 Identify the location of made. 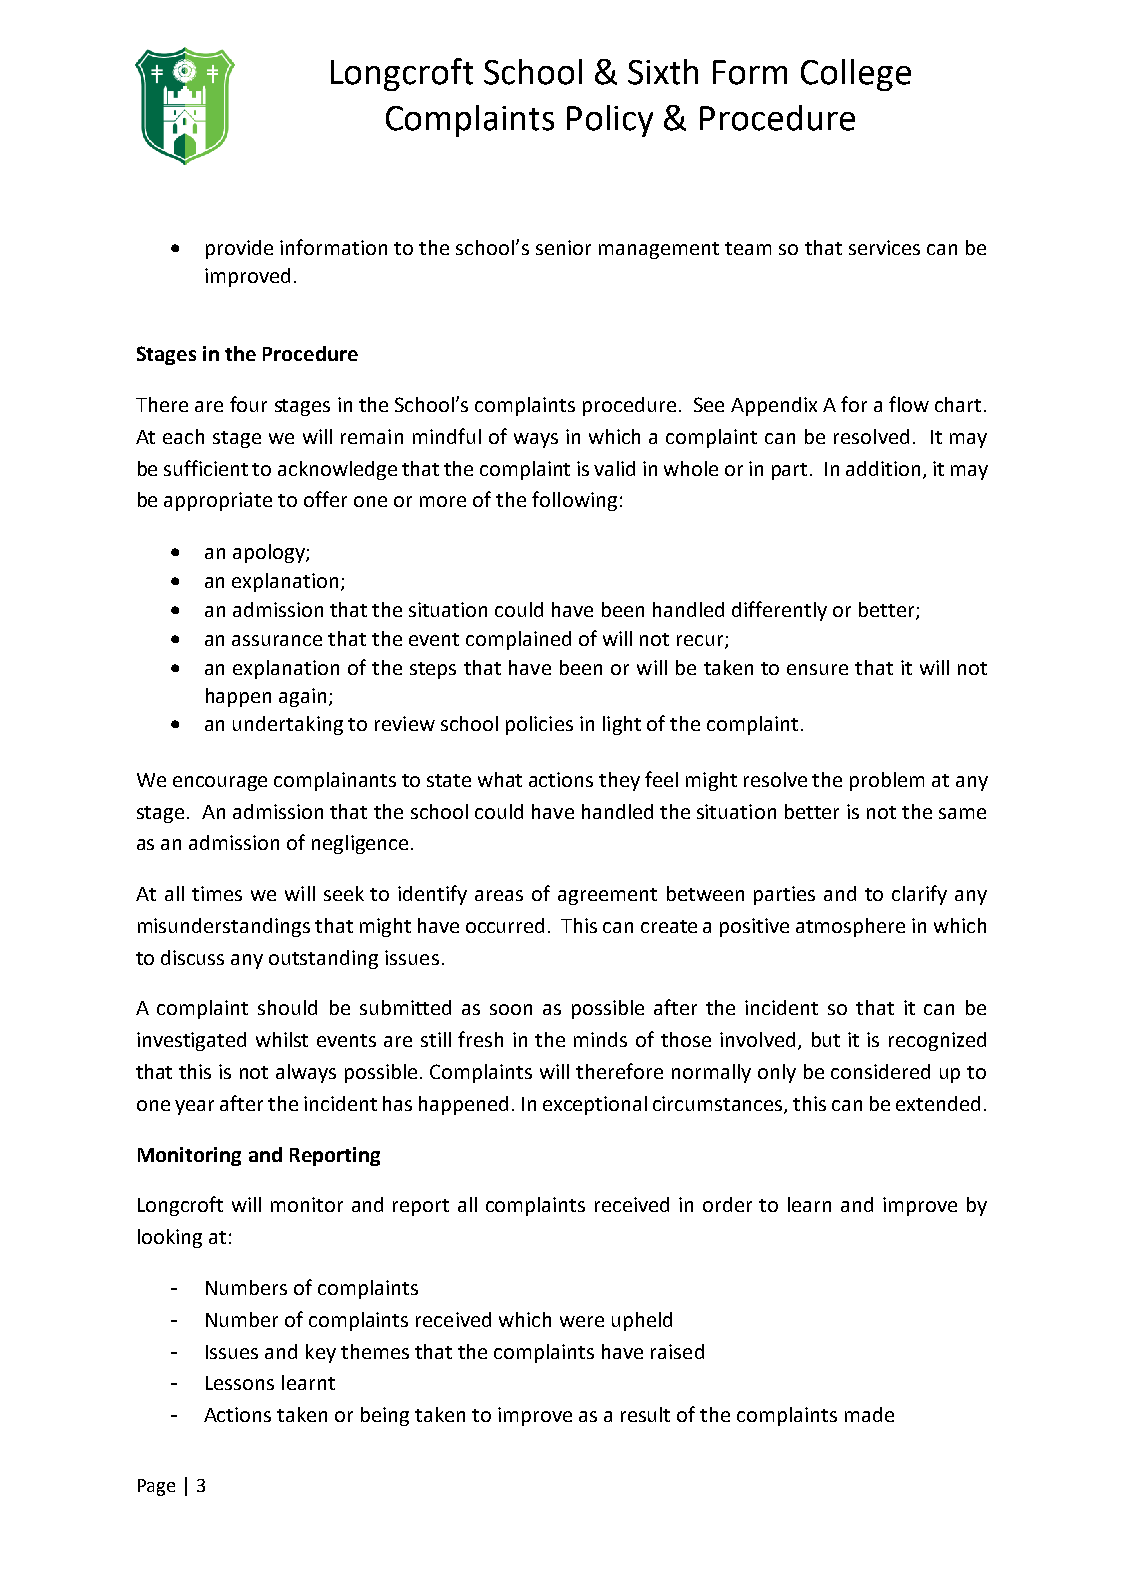
(869, 1414).
